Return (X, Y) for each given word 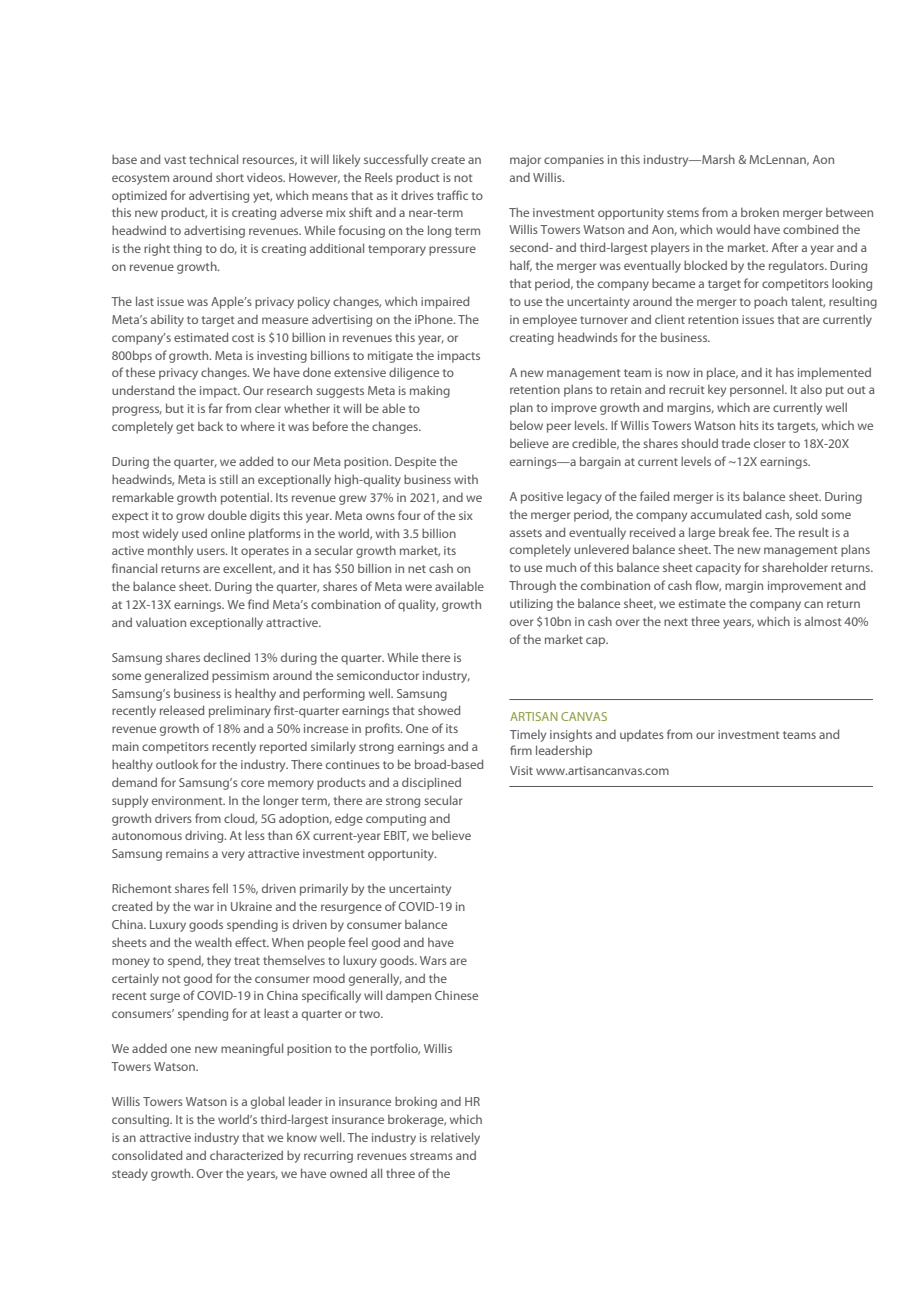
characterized (246, 1155)
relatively (455, 1138)
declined (227, 657)
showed (439, 710)
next (676, 622)
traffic (452, 195)
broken (760, 212)
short (230, 177)
